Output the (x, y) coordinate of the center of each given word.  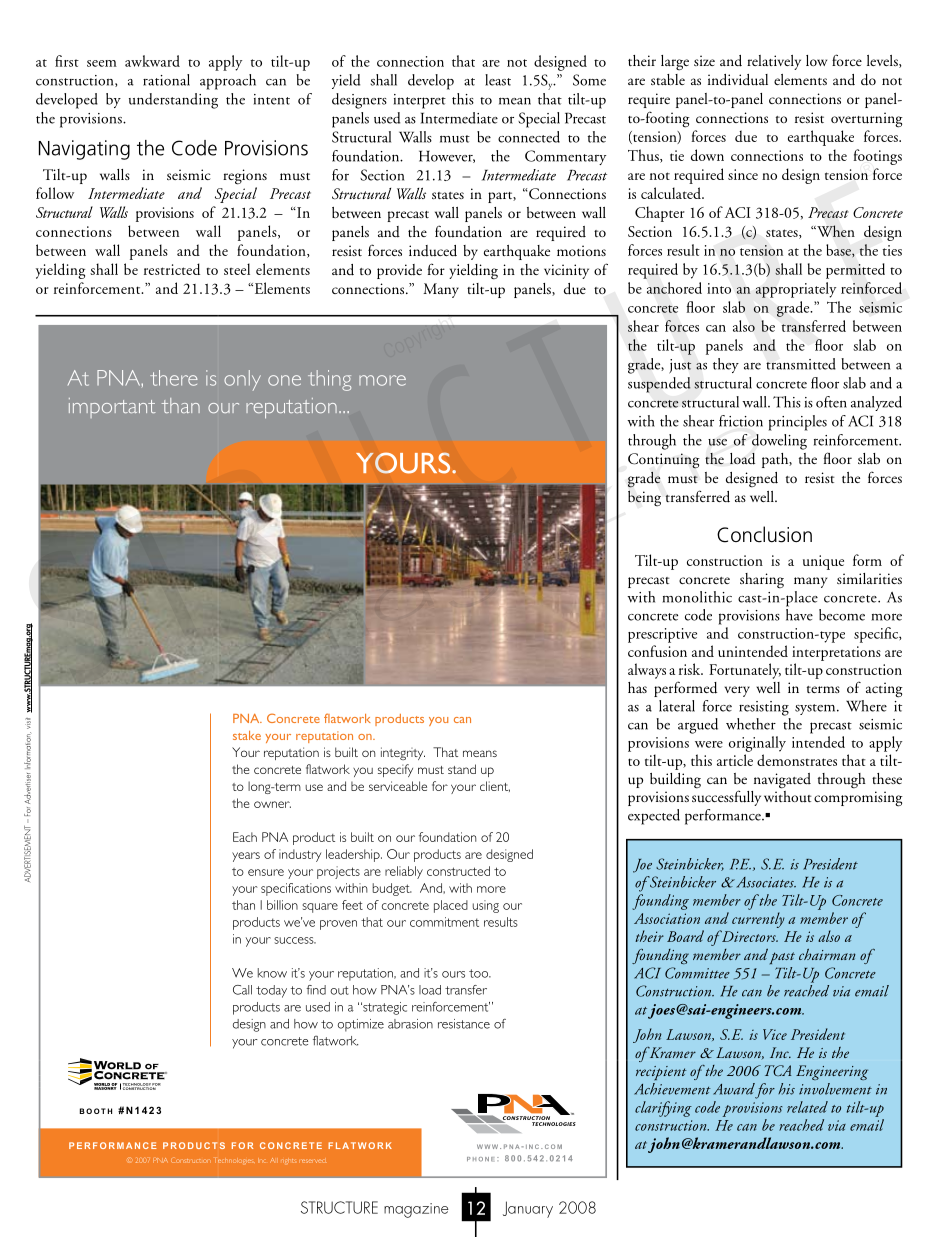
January (528, 1209)
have (799, 615)
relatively (774, 62)
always (647, 671)
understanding (173, 101)
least (498, 80)
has (637, 687)
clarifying (663, 1109)
